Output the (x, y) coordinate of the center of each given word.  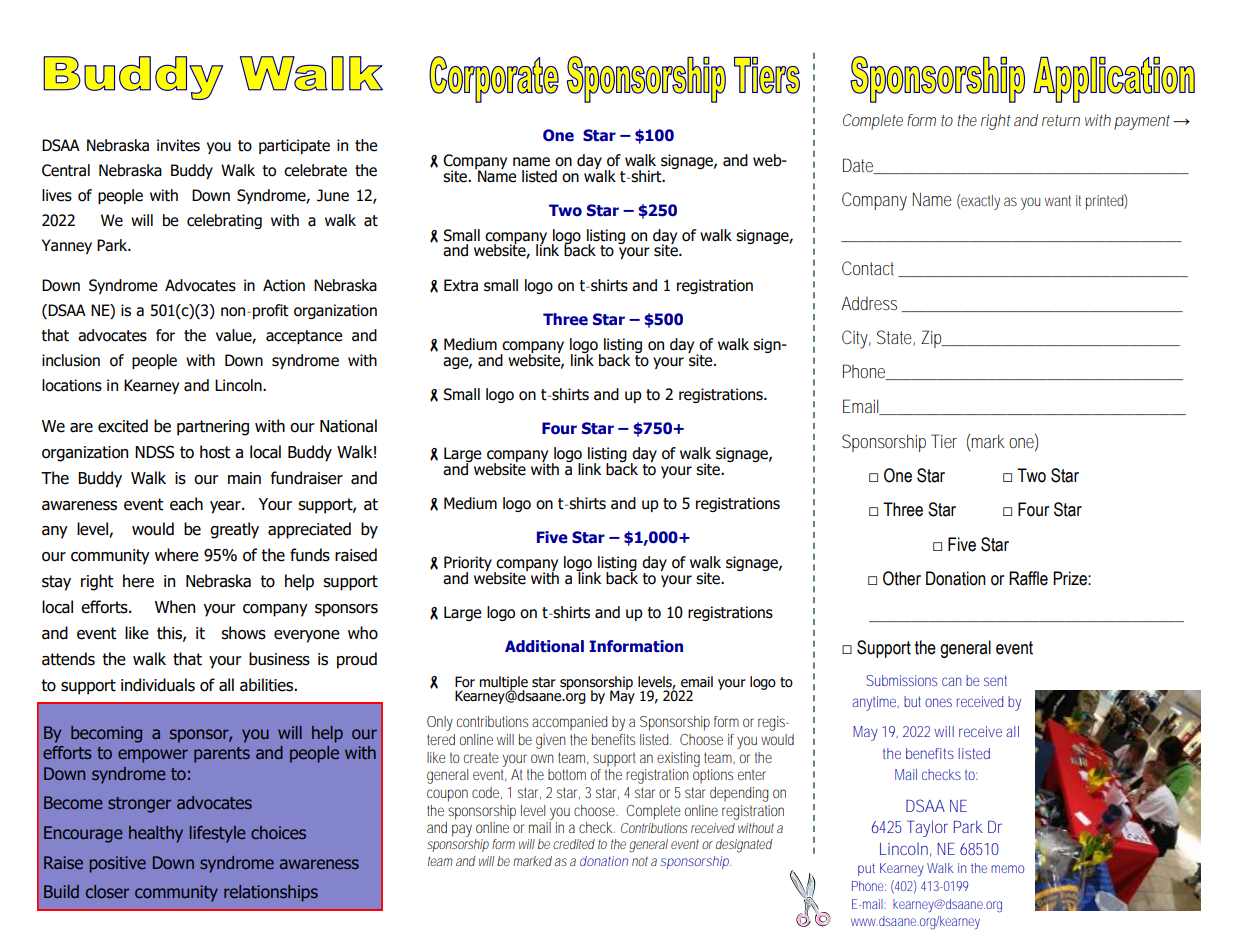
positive (117, 864)
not (640, 861)
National (348, 426)
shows (243, 633)
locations (72, 385)
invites (178, 145)
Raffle (1028, 578)
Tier (944, 441)
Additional (544, 646)
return (1061, 120)
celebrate (315, 170)
